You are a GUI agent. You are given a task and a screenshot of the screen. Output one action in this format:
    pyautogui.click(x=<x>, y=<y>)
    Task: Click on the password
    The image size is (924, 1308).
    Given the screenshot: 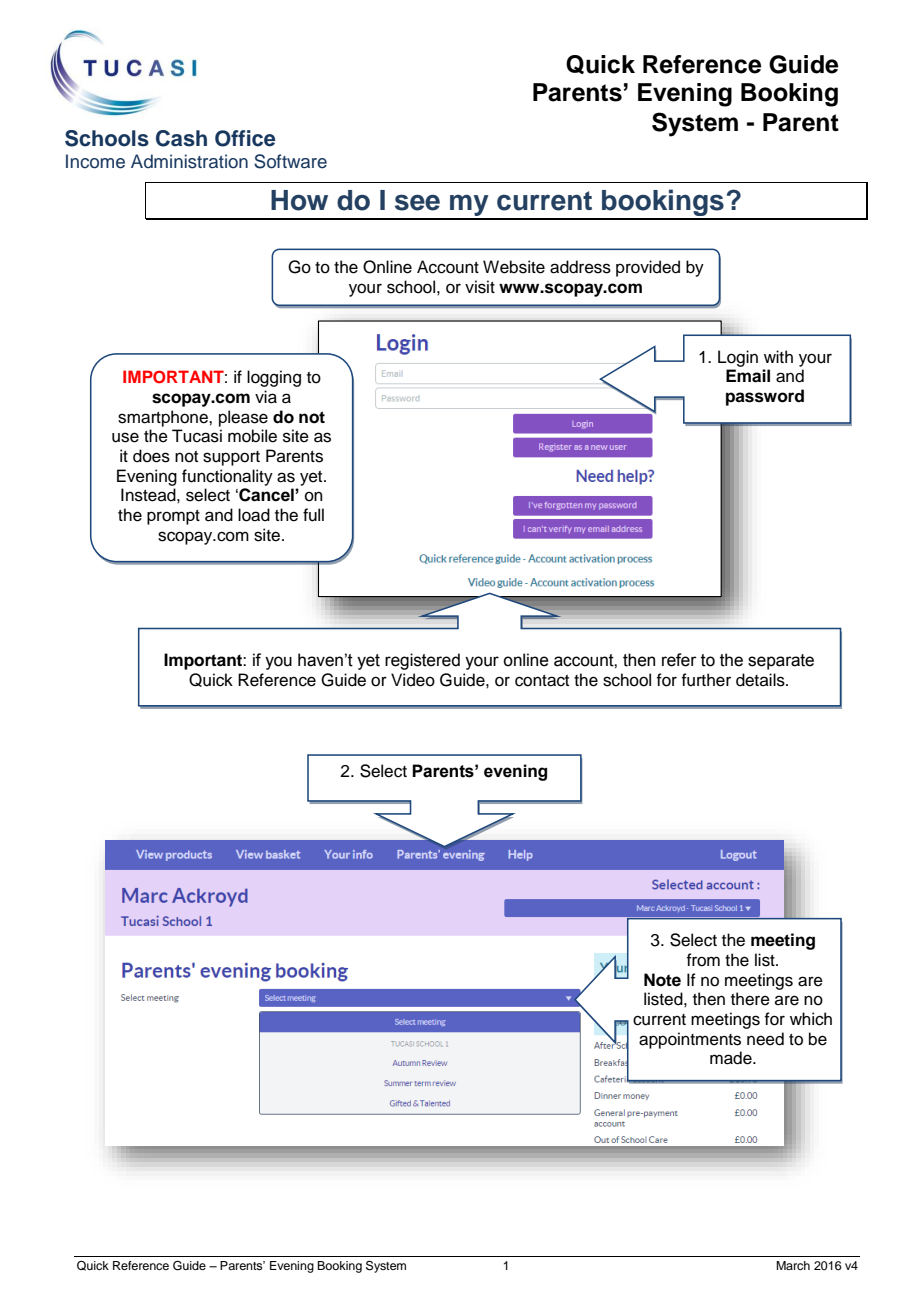 What is the action you would take?
    pyautogui.click(x=765, y=397)
